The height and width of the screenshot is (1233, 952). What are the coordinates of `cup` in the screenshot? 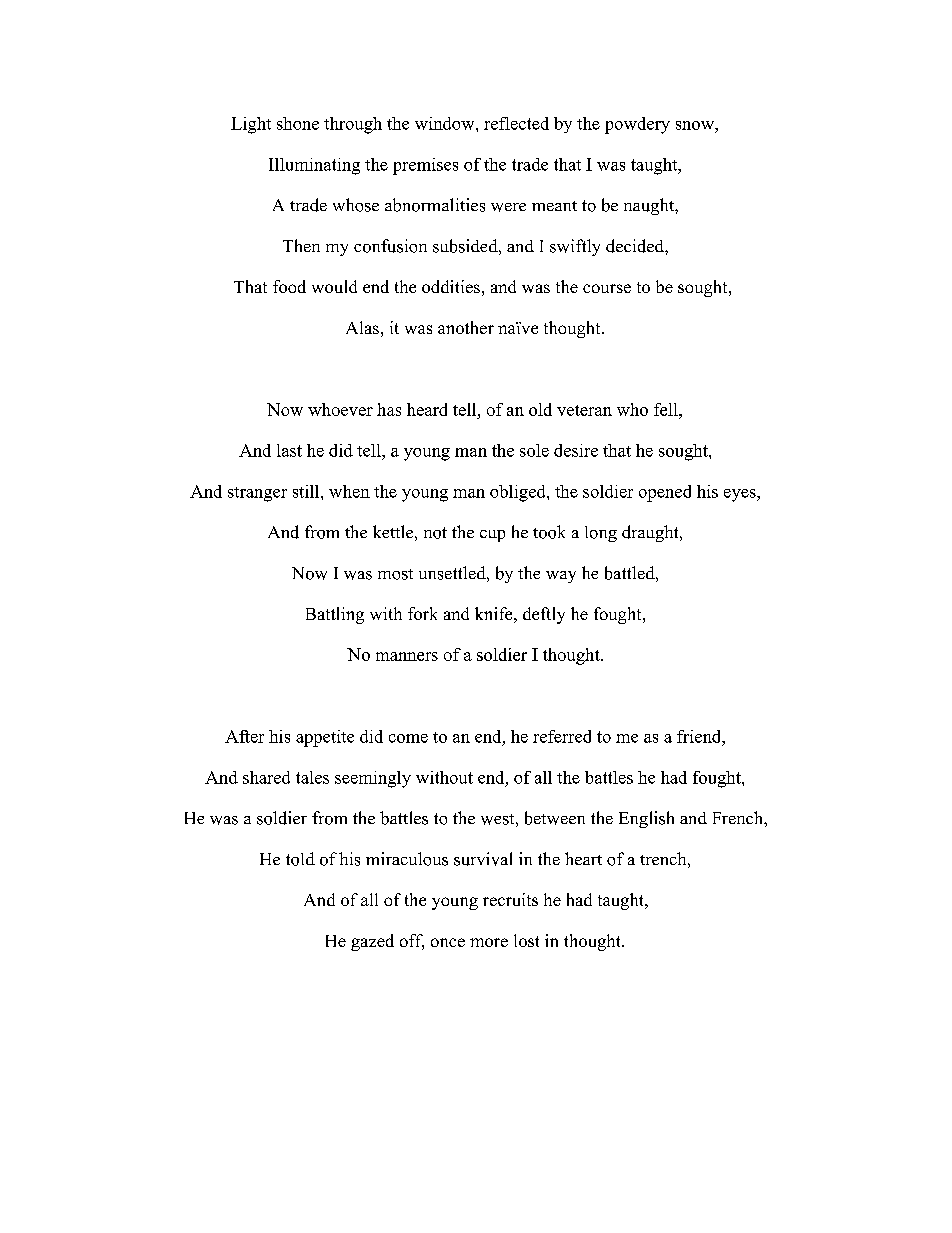 It's located at (492, 536).
